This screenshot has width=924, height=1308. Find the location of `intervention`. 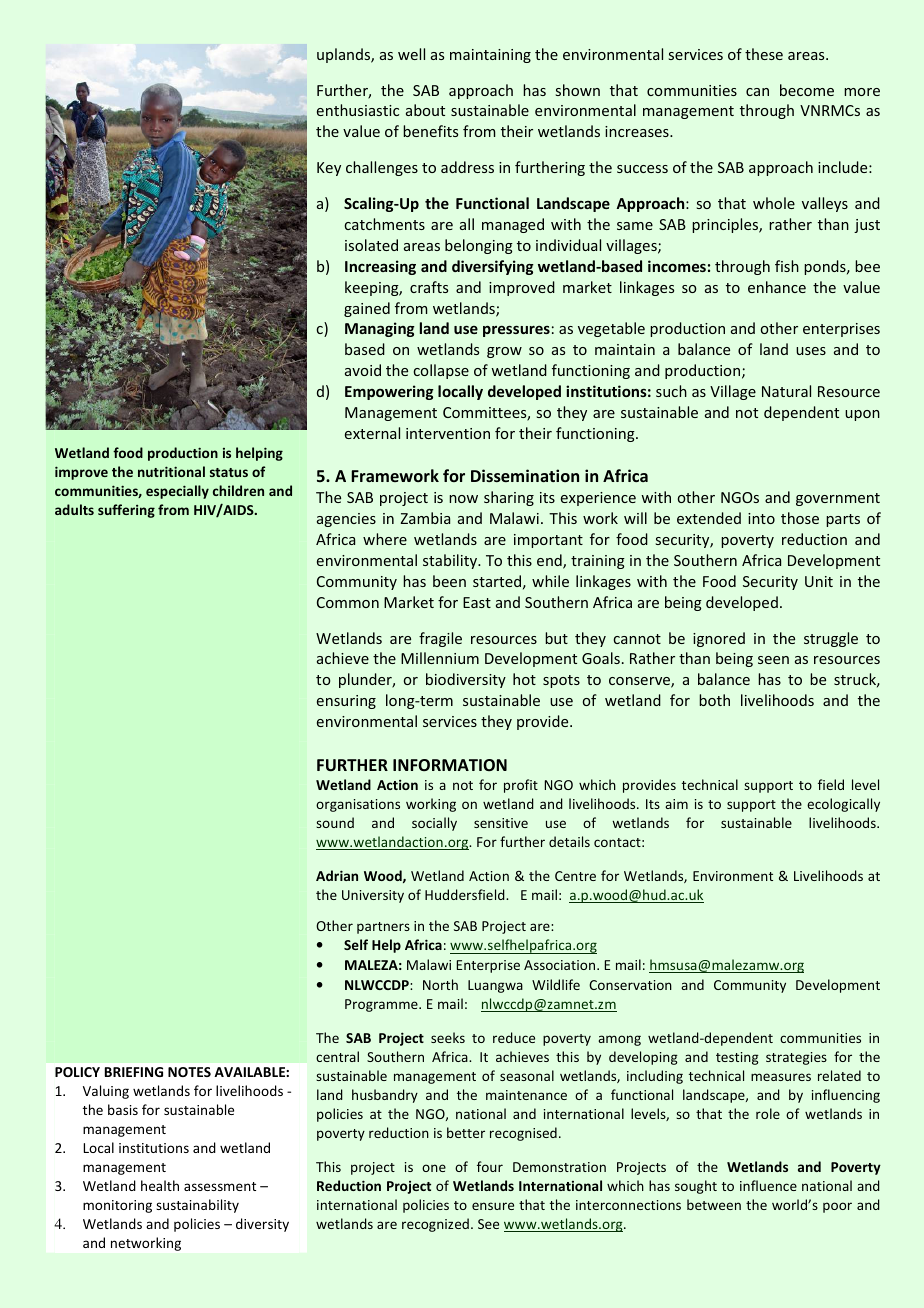

intervention is located at coordinates (448, 433).
